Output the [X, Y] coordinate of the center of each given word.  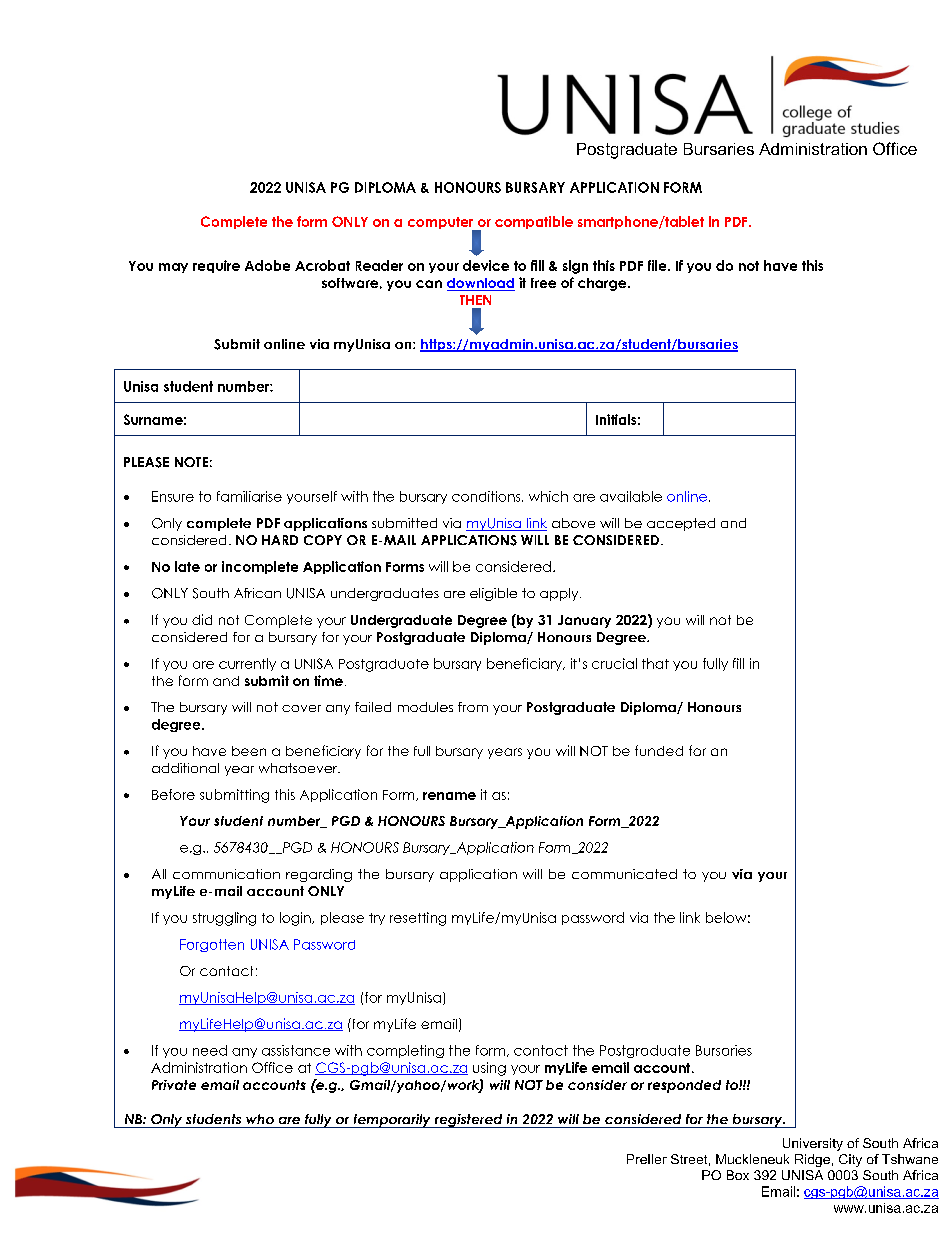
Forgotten [212, 945]
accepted [681, 524]
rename [449, 796]
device [486, 265]
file [658, 265]
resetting [418, 919]
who [260, 1119]
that [655, 663]
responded [684, 1086]
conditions [487, 496]
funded [659, 750]
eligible [493, 594]
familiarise [249, 496]
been [249, 751]
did [202, 619]
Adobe [267, 265]
